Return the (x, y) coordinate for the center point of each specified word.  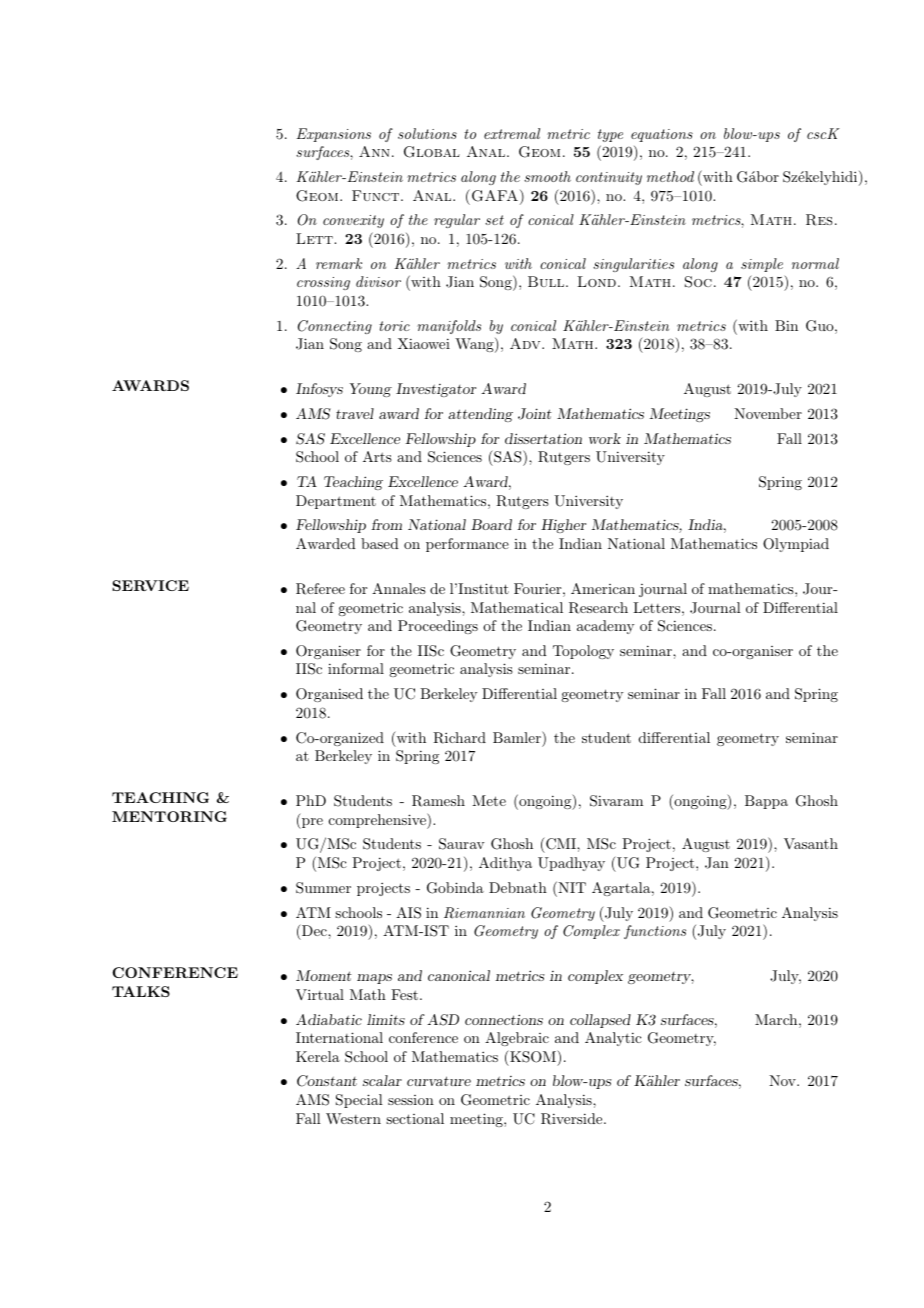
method (670, 176)
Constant (327, 1081)
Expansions (333, 135)
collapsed (600, 1021)
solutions (427, 133)
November (768, 413)
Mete (489, 800)
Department (336, 502)
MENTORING (169, 816)
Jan (717, 863)
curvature (439, 1081)
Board (491, 524)
